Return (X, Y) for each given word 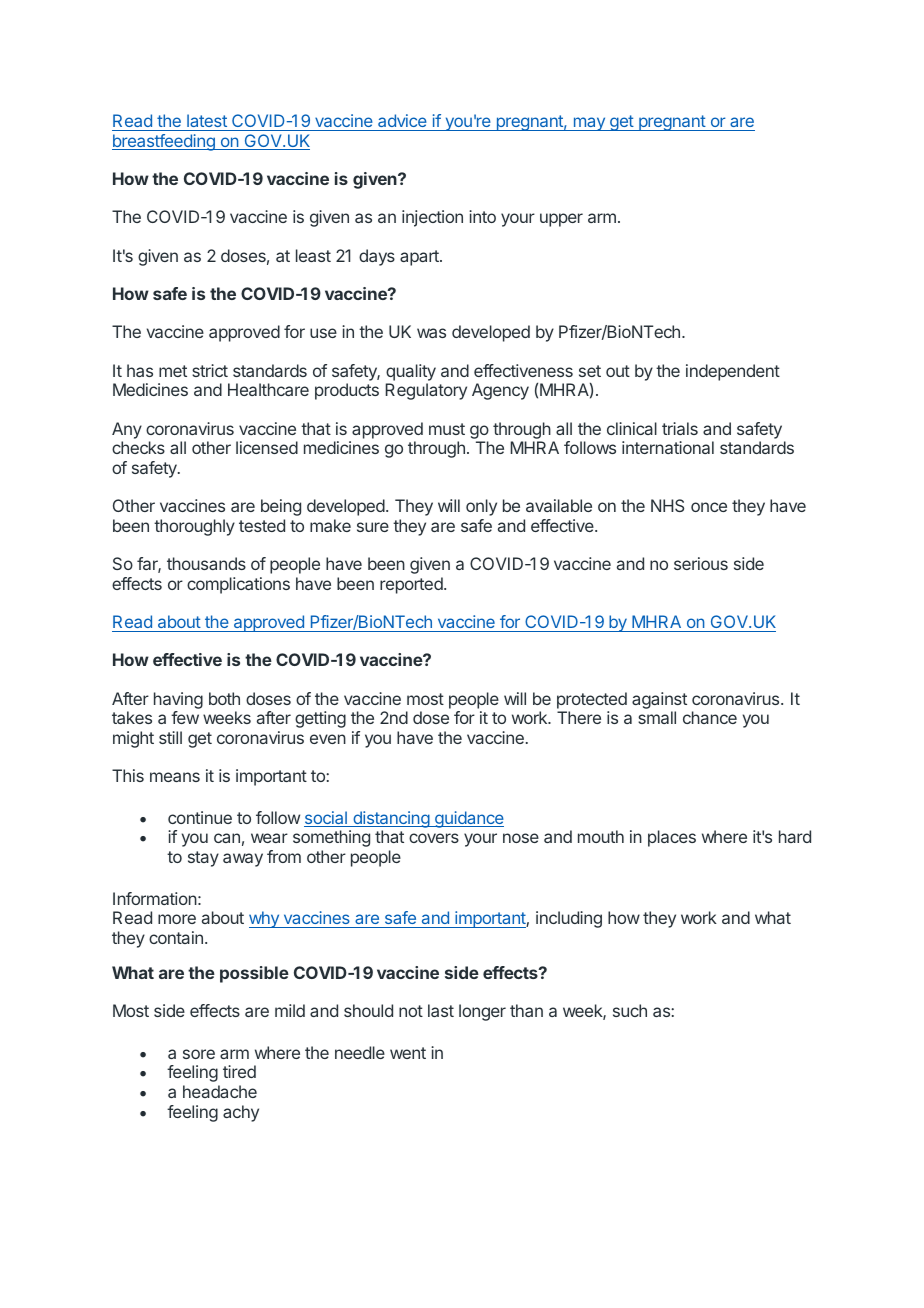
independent (733, 372)
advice (402, 120)
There (579, 717)
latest (207, 120)
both (224, 698)
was (431, 333)
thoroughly (194, 527)
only (481, 507)
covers (434, 838)
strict (210, 370)
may (589, 124)
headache (220, 1091)
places (672, 838)
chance (710, 717)
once (709, 507)
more (177, 919)
